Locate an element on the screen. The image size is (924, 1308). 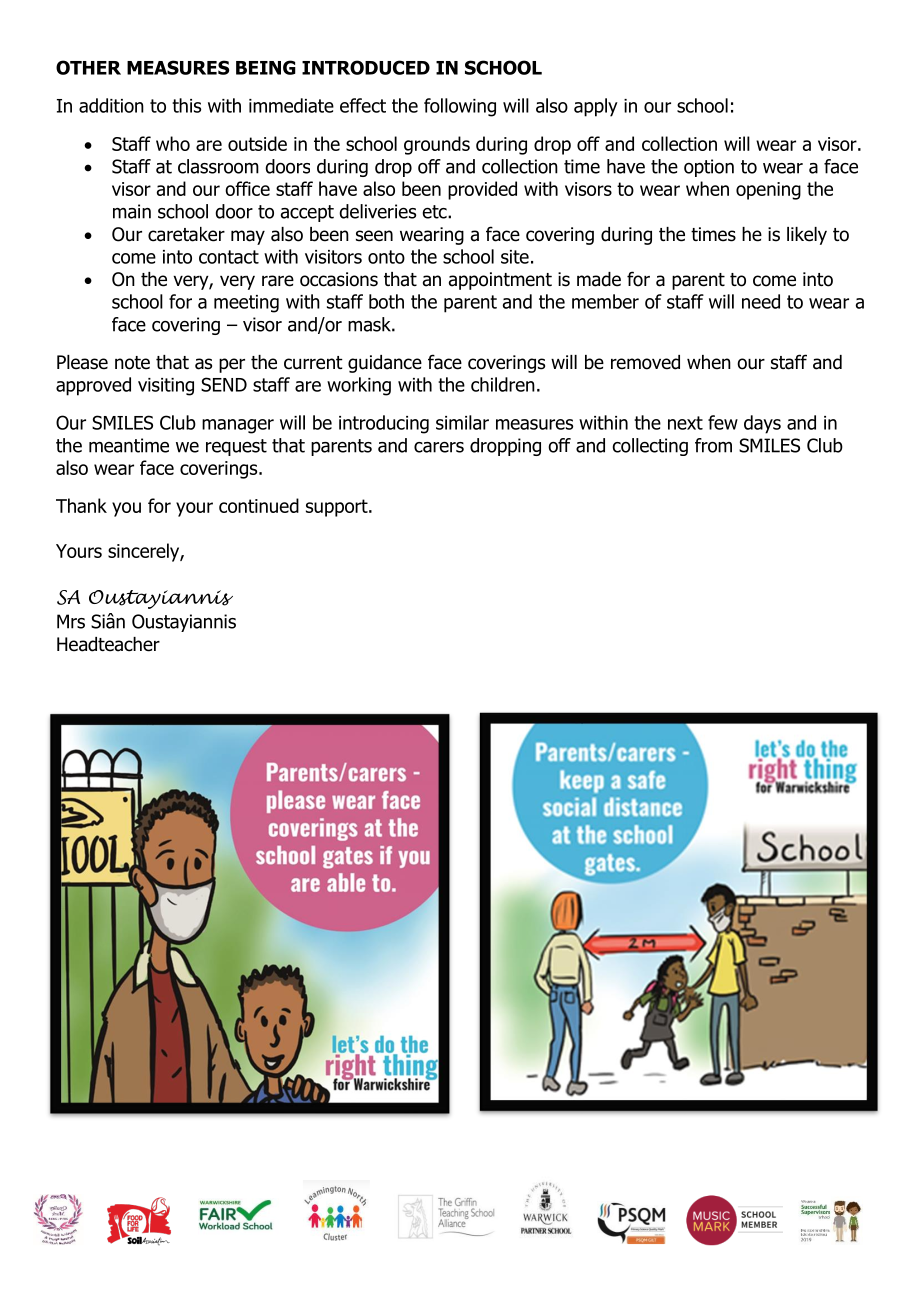
support is located at coordinates (338, 508).
